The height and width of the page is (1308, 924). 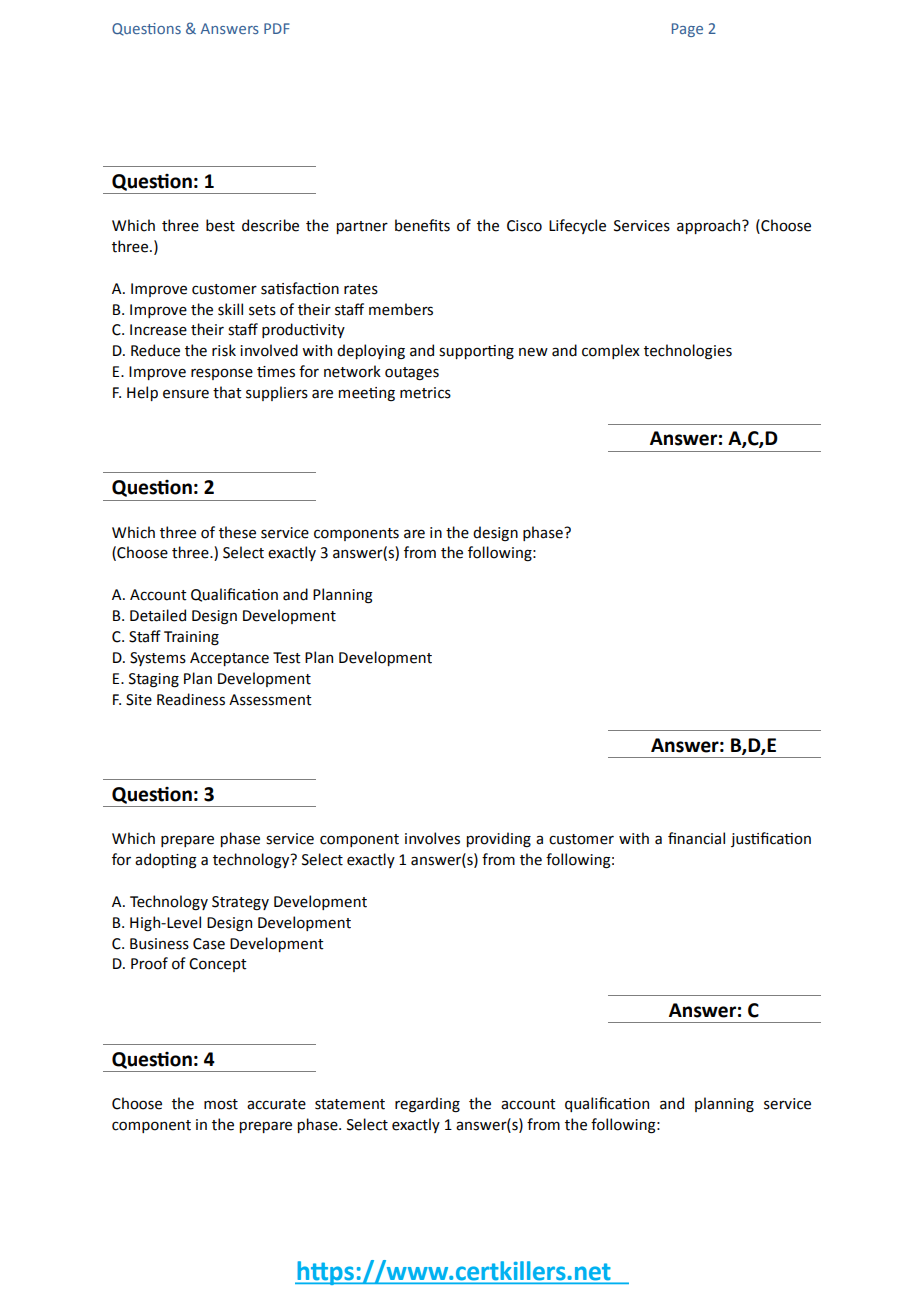 I want to click on supporting, so click(x=476, y=352).
